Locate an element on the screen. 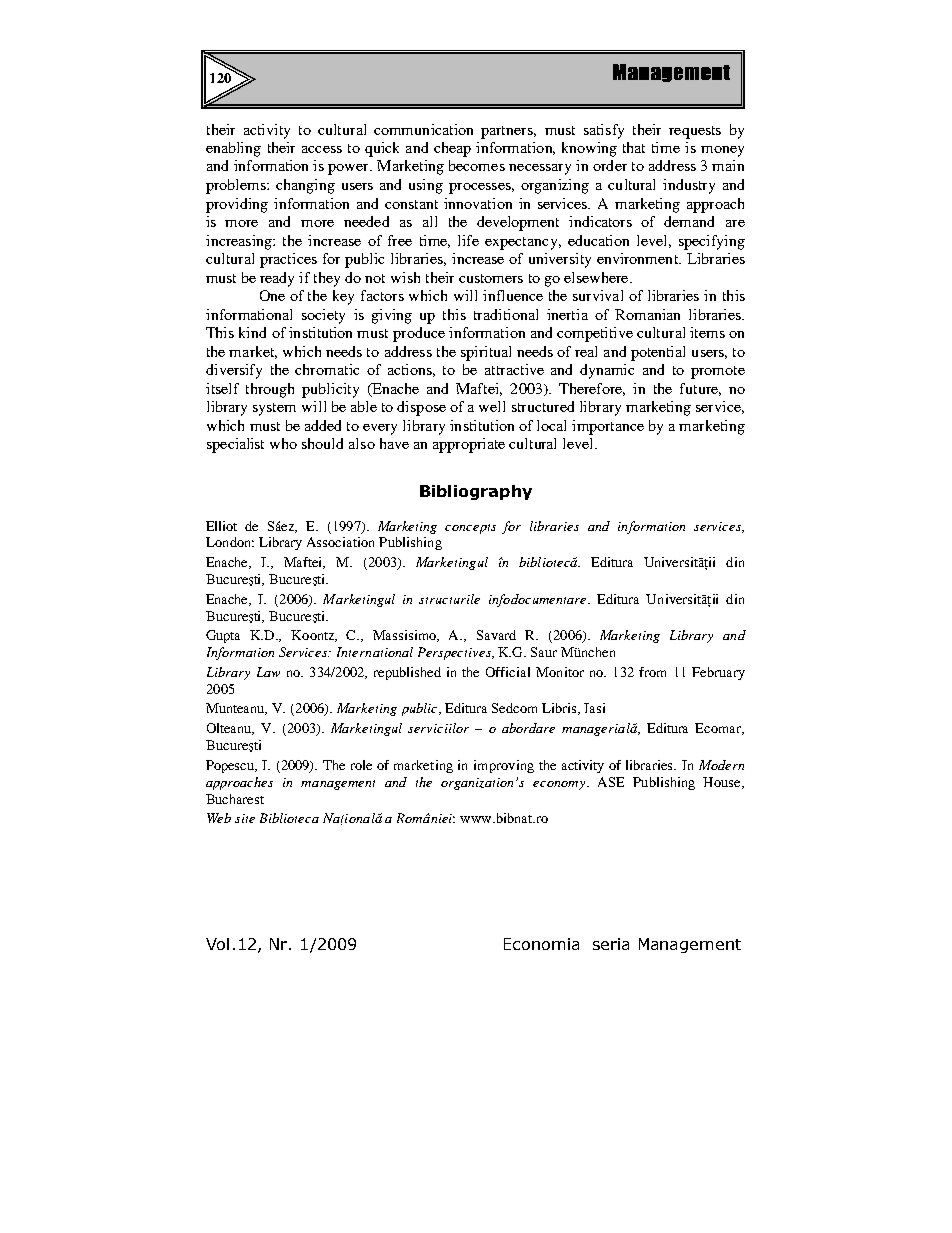 The image size is (952, 1233). Bucharest is located at coordinates (235, 799).
